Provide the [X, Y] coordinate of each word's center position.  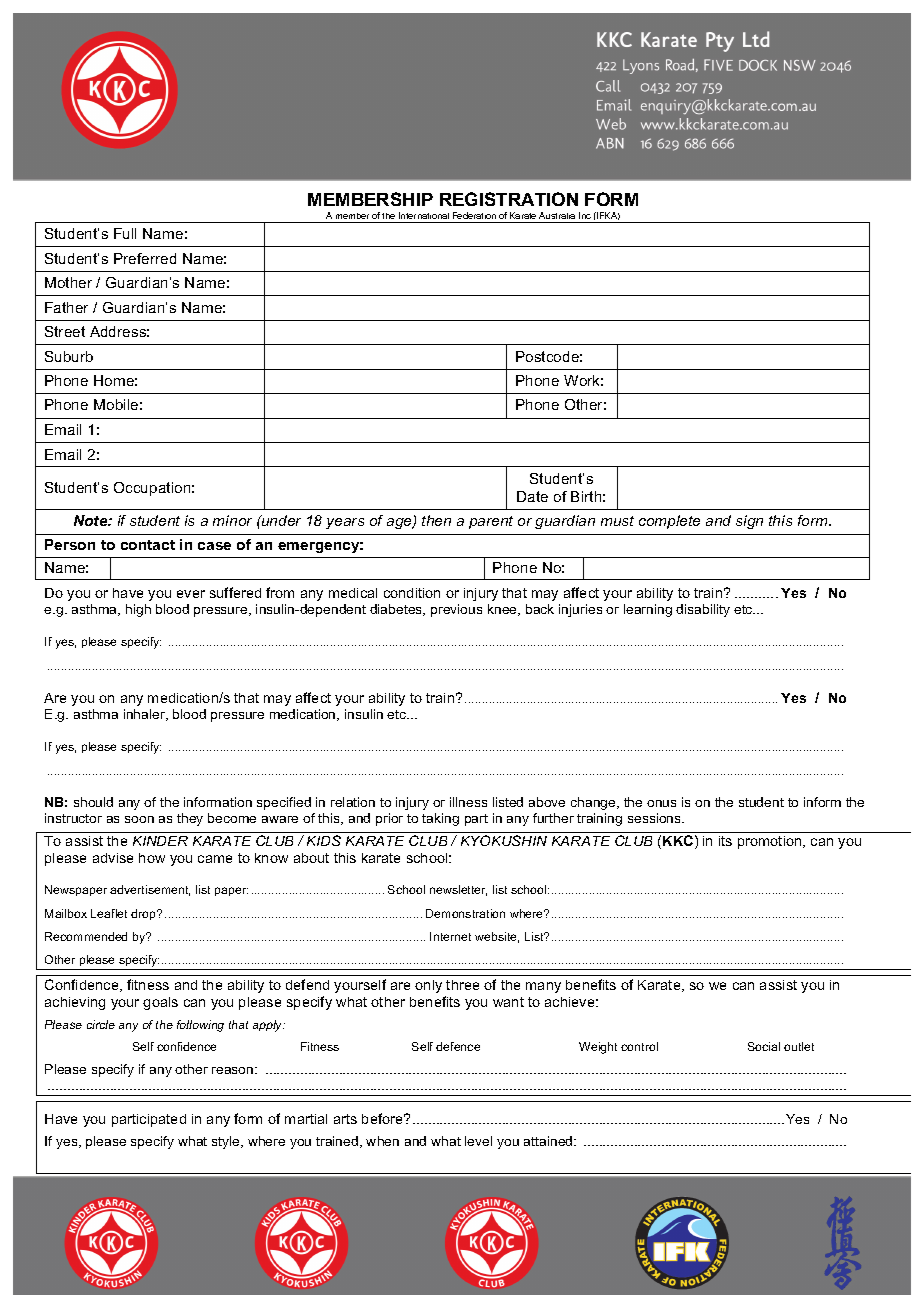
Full [125, 233]
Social [764, 1046]
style [227, 1142]
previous [456, 610]
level [478, 1141]
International [424, 215]
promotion [771, 842]
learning [648, 610]
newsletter [458, 890]
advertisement [150, 890]
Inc [585, 215]
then [436, 520]
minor [232, 520]
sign [749, 522]
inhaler [146, 715]
